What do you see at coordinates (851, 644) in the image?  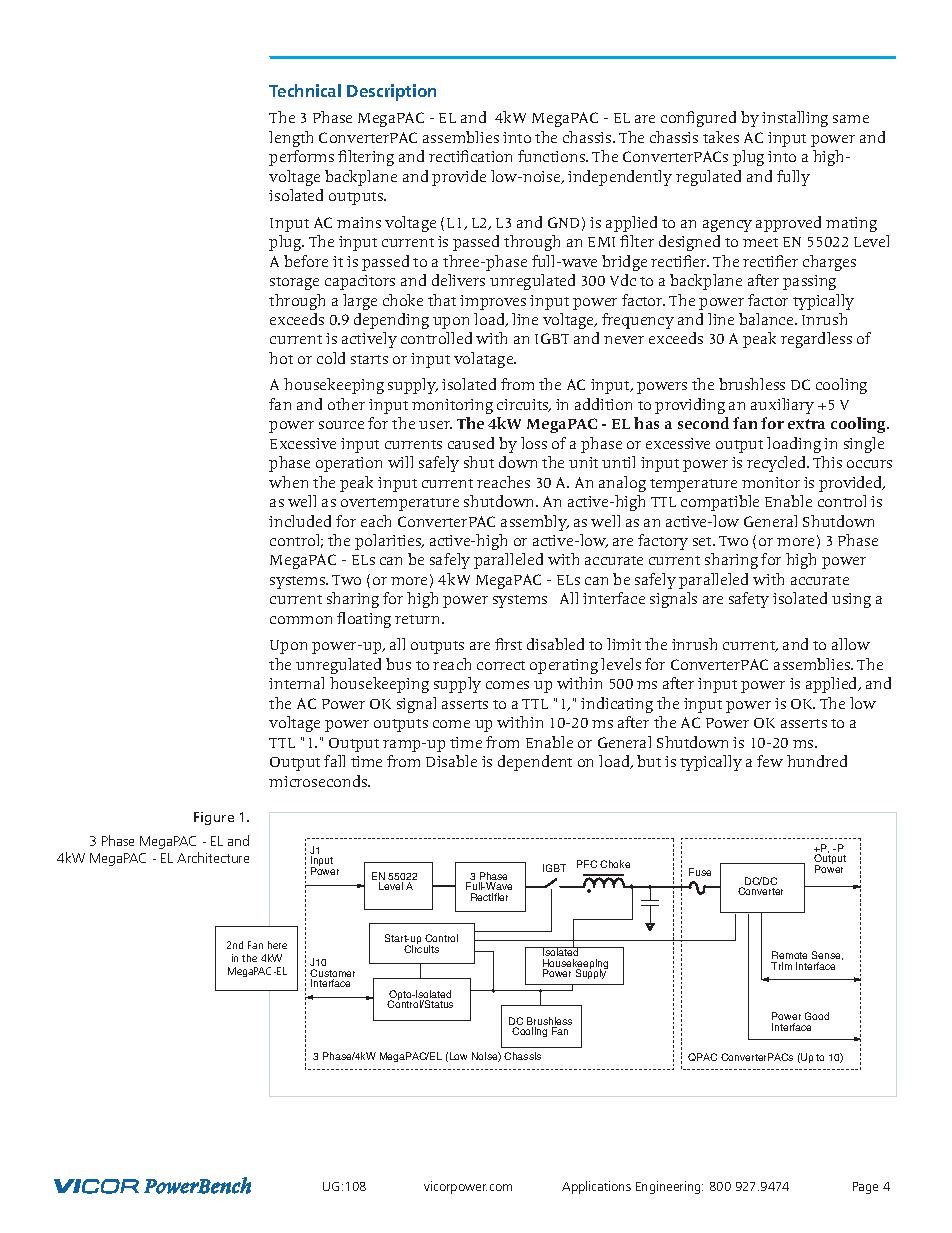 I see `allow` at bounding box center [851, 644].
